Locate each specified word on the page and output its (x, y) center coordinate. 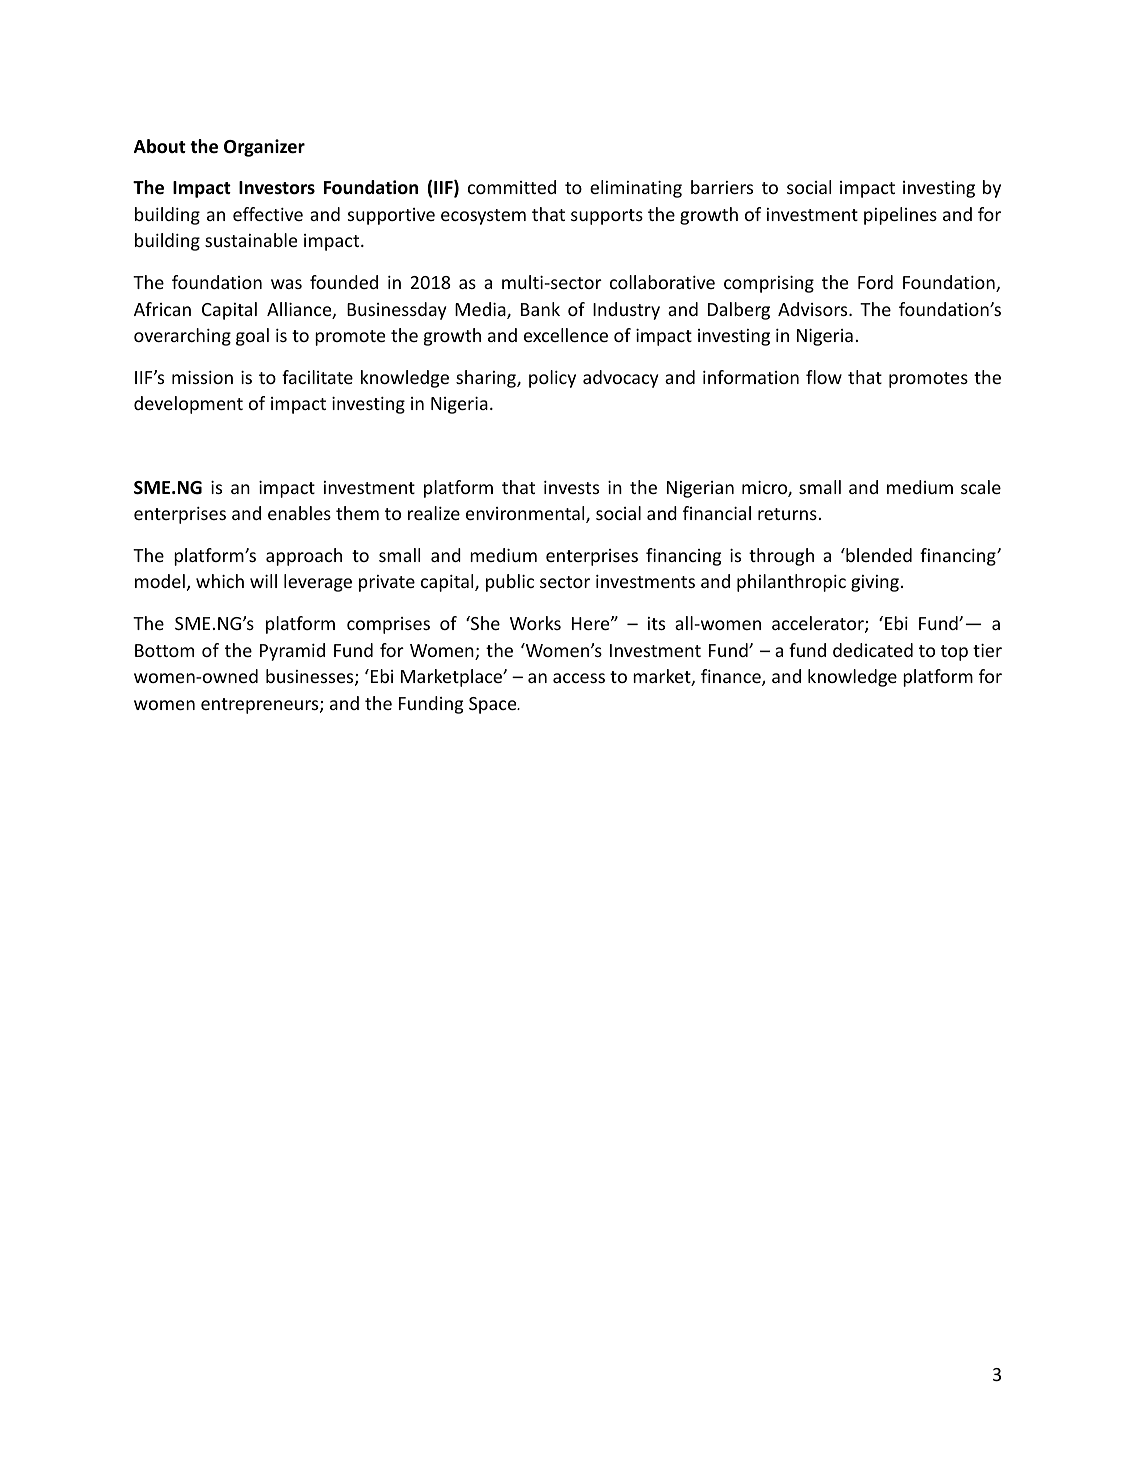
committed (512, 187)
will (263, 581)
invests (571, 487)
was (286, 284)
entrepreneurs (261, 706)
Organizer (264, 148)
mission (202, 377)
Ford (875, 282)
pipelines (900, 216)
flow (824, 377)
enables (299, 513)
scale (981, 487)
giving (875, 583)
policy (552, 379)
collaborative (662, 282)
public (510, 583)
